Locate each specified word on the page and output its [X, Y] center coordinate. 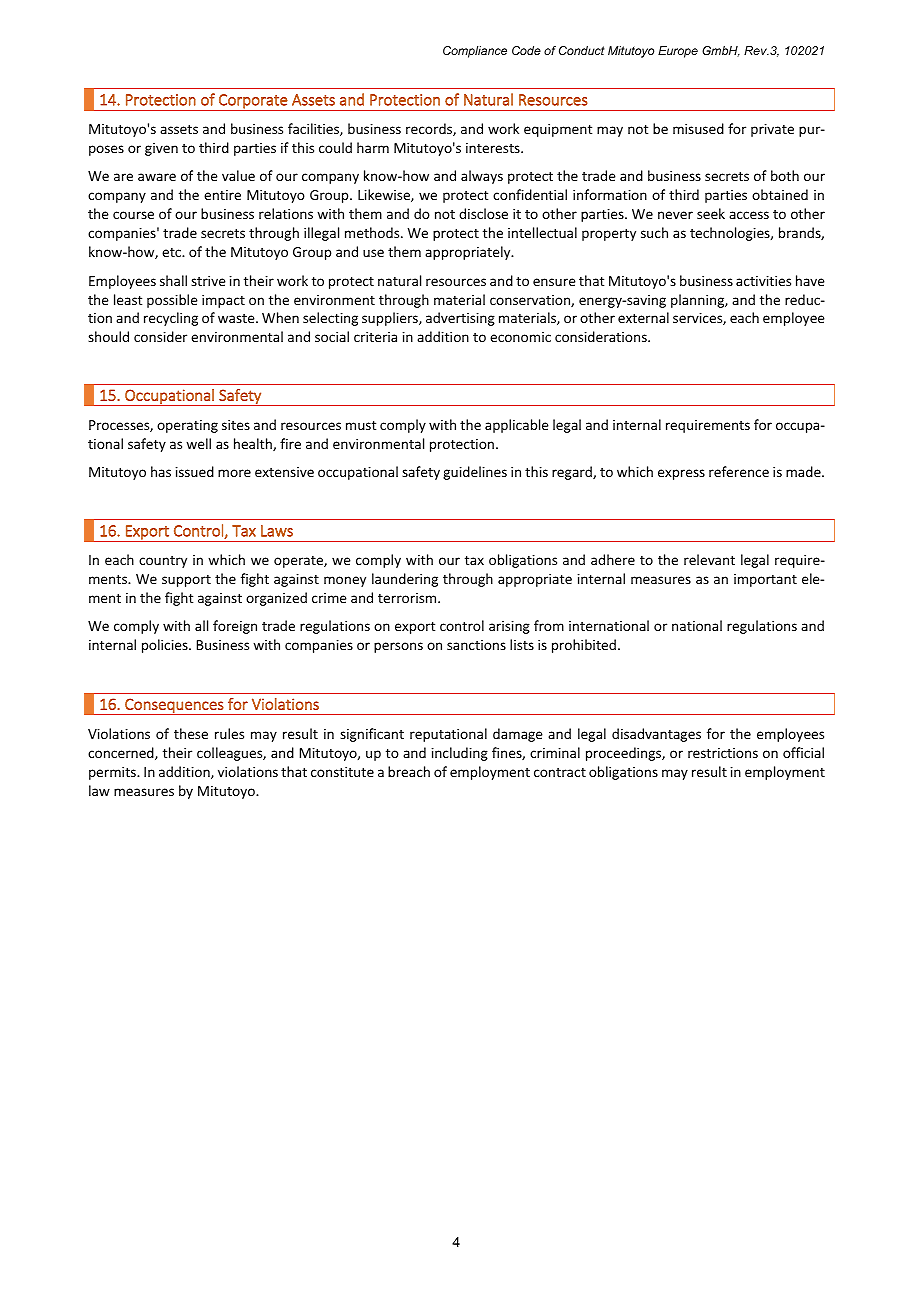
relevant [709, 559]
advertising [460, 319]
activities [763, 281]
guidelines [475, 473]
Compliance [475, 52]
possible [172, 301]
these [191, 733]
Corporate [253, 102]
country [163, 562]
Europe [678, 52]
